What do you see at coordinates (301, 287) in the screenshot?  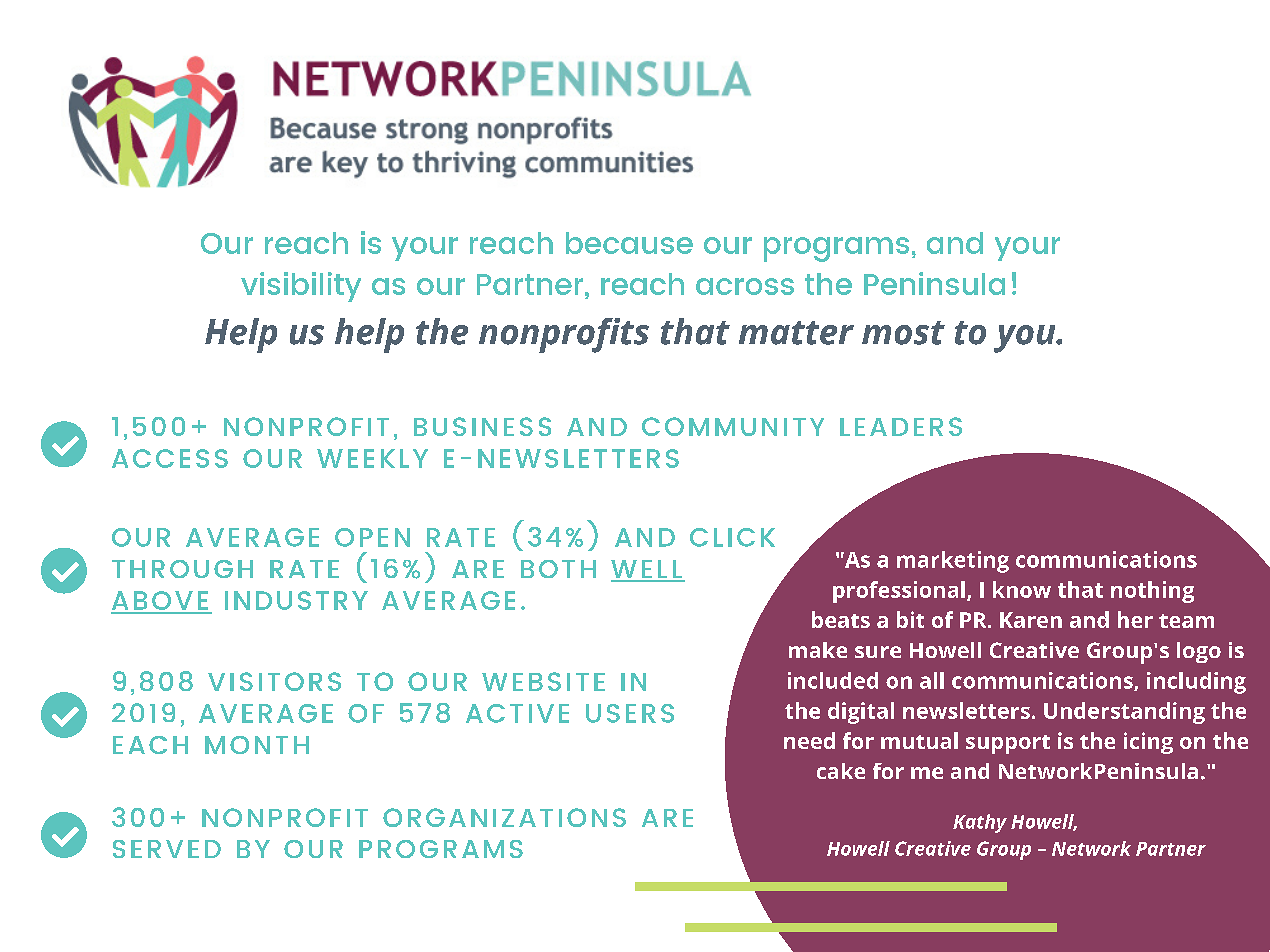 I see `visibility` at bounding box center [301, 287].
